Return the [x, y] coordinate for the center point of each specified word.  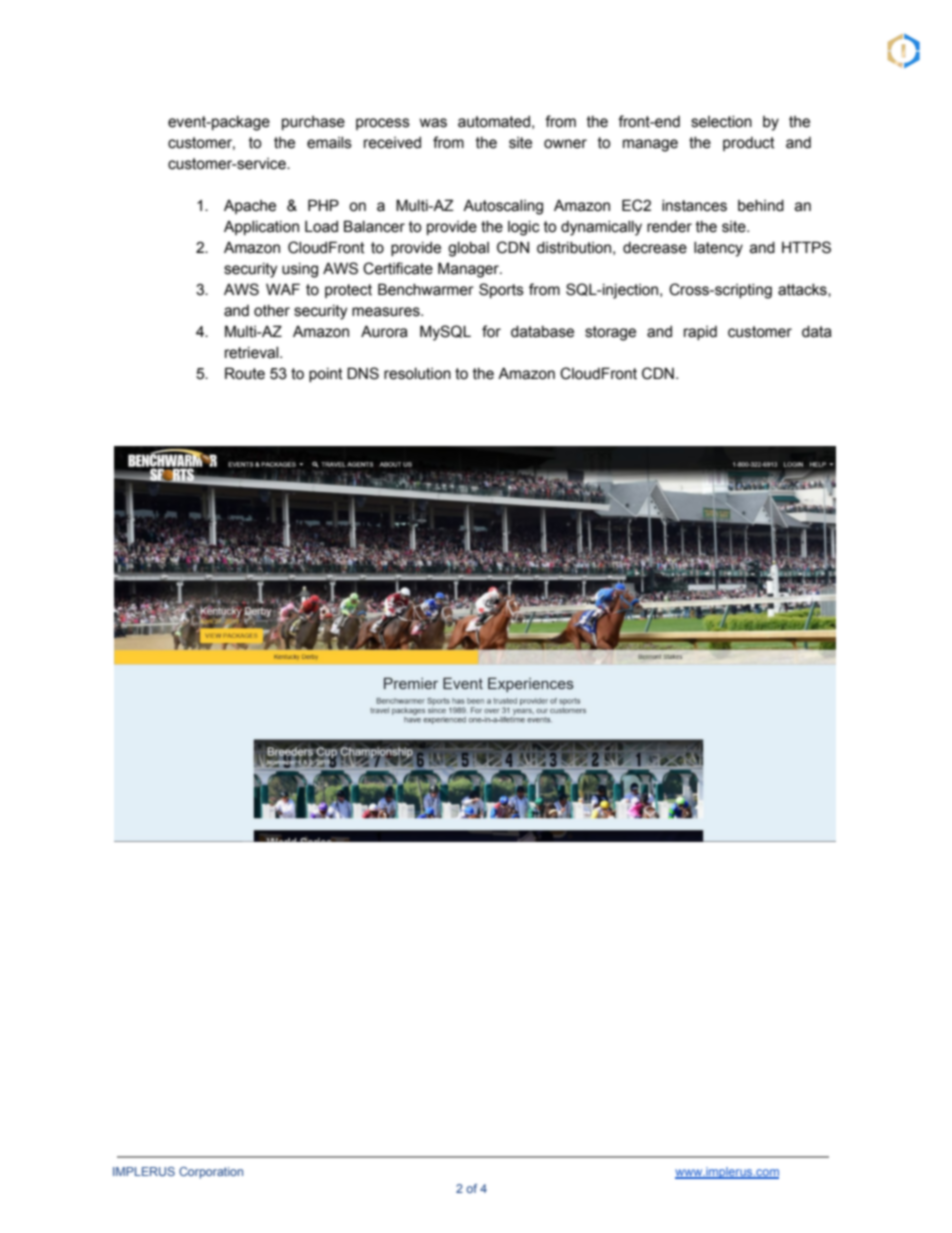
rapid [700, 333]
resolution [417, 374]
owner [565, 144]
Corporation [211, 1173]
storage [610, 333]
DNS [363, 373]
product [749, 144]
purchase [313, 123]
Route [245, 373]
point [326, 375]
